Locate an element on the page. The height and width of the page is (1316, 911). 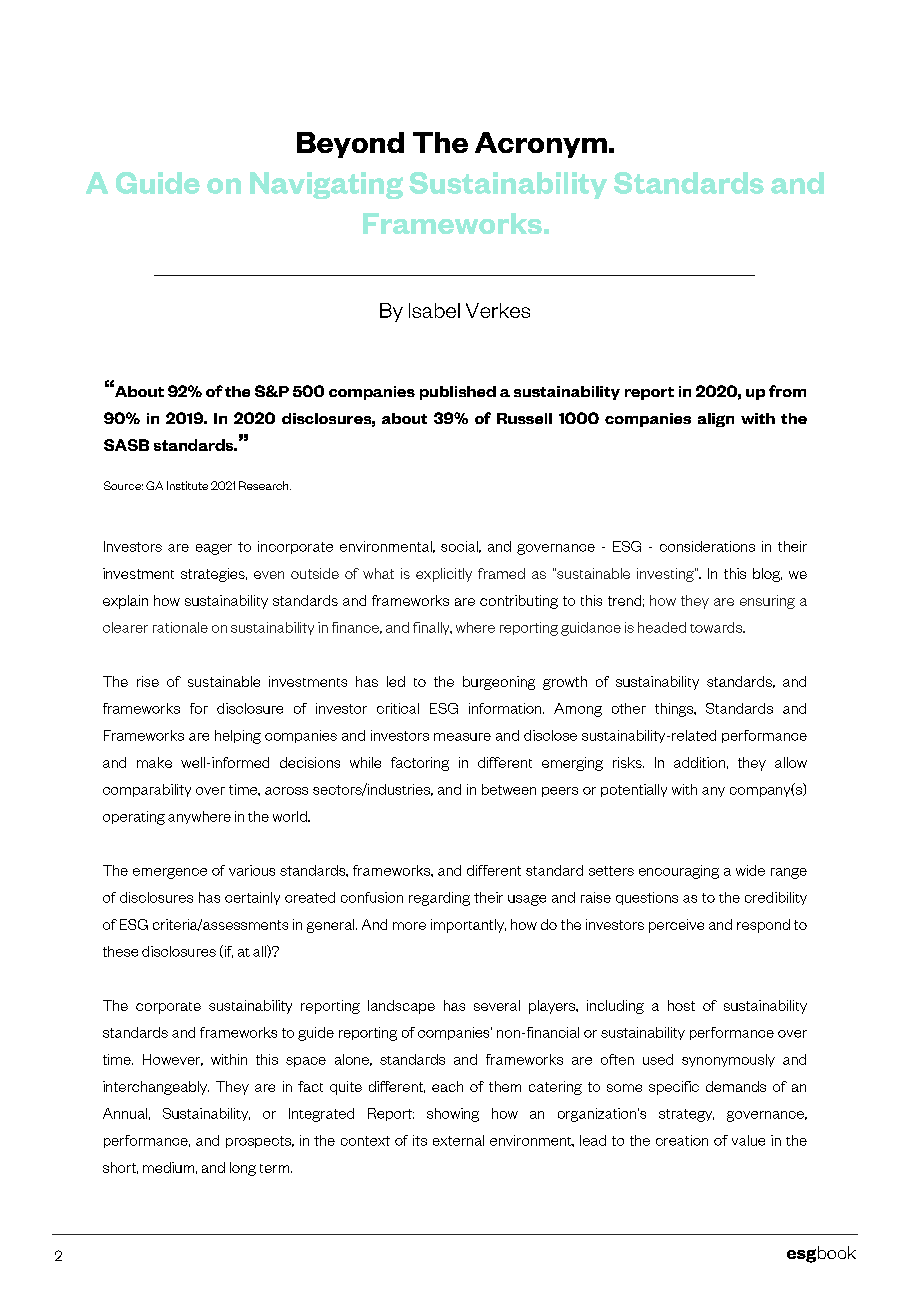
from is located at coordinates (787, 391).
